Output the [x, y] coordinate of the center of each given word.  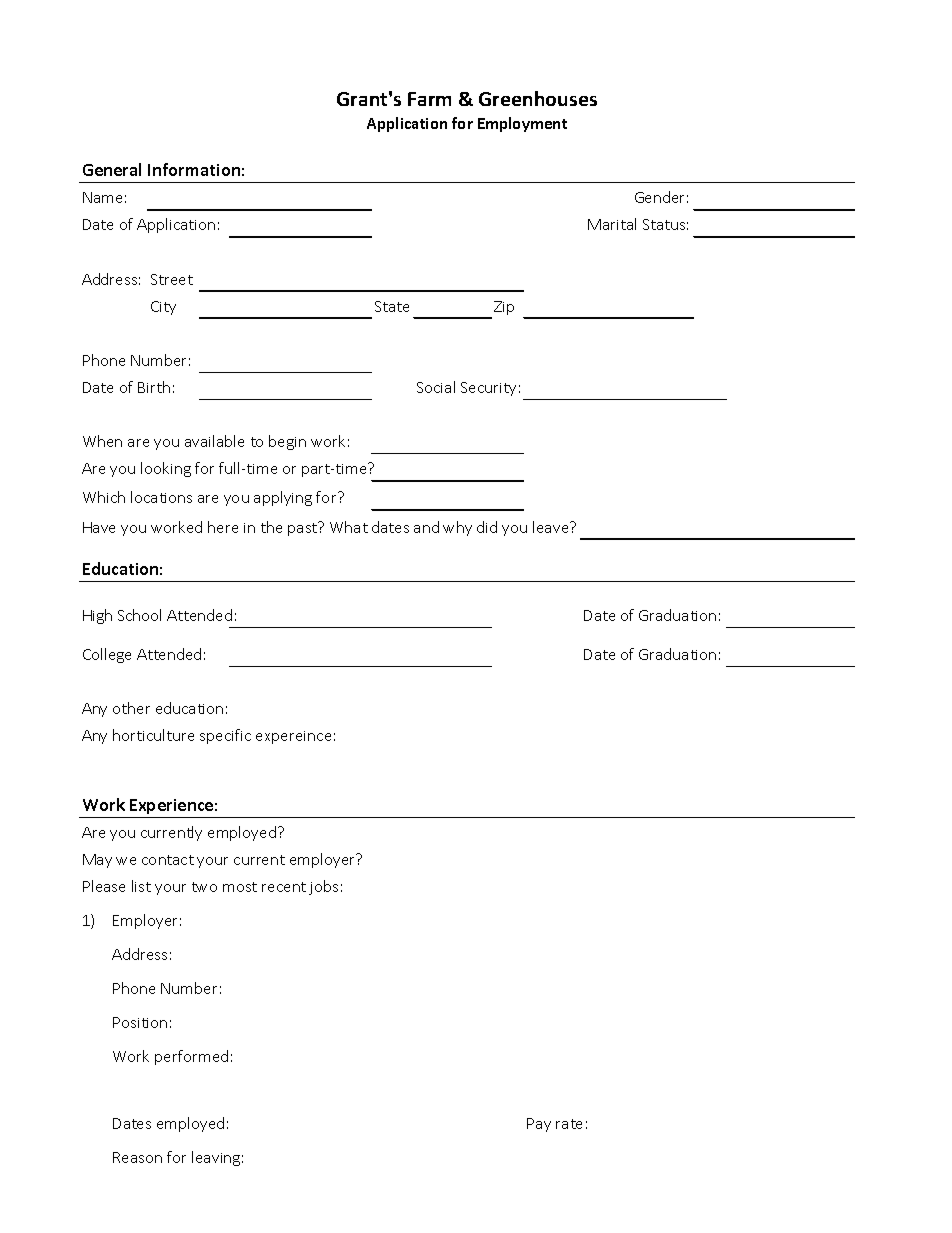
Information [194, 169]
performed [191, 1057]
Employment [522, 124]
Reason [137, 1157]
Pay [539, 1125]
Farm [429, 99]
